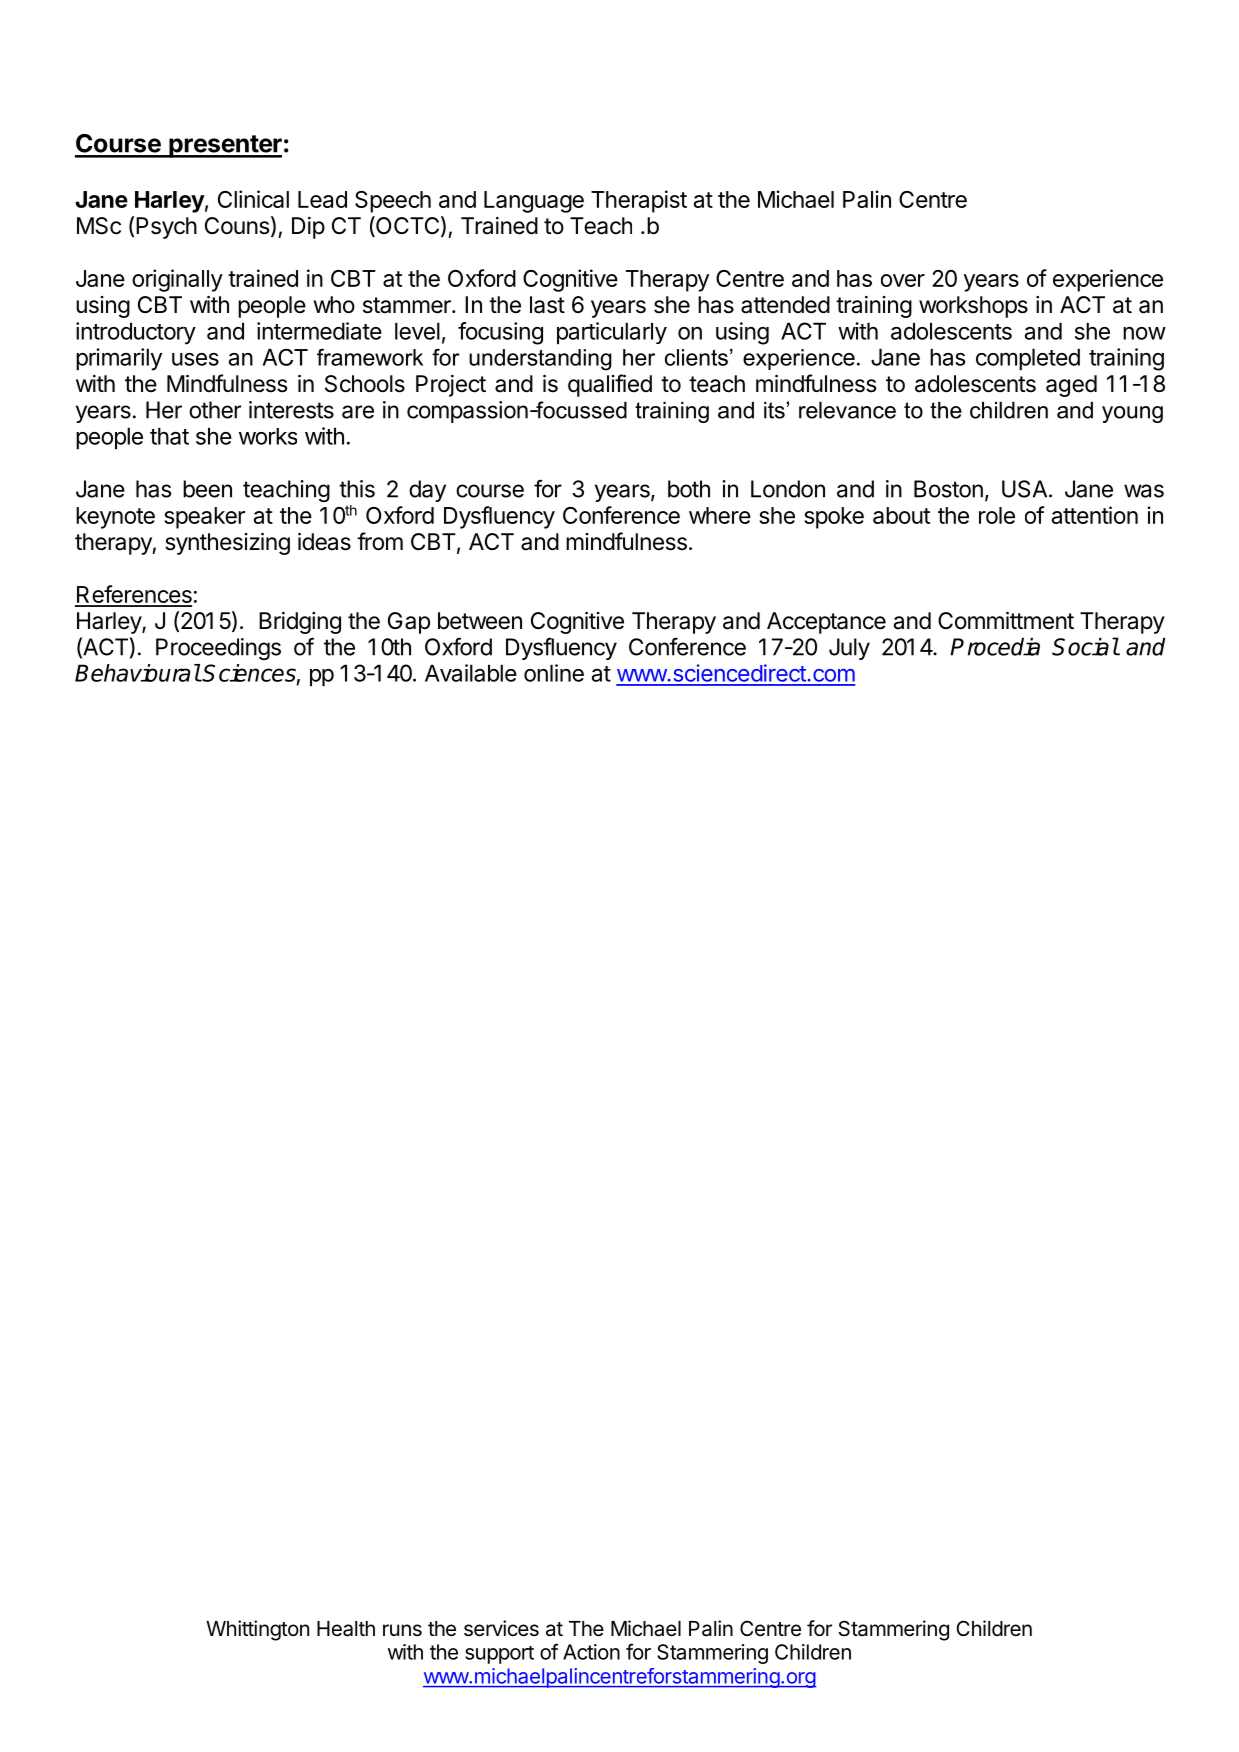 This image has height=1752, width=1239. Describe the element at coordinates (997, 515) in the image. I see `role` at that location.
